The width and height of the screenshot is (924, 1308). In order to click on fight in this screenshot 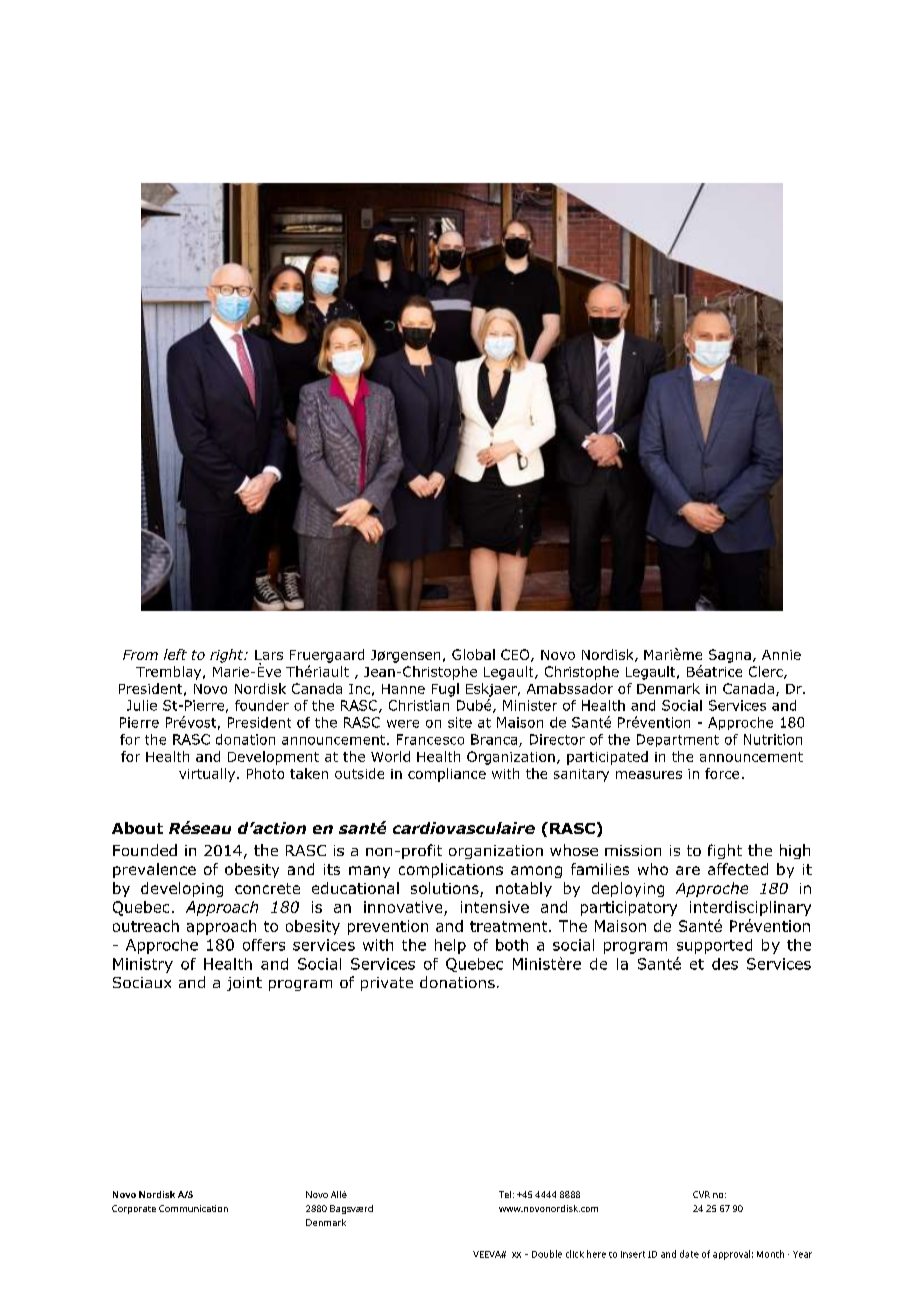, I will do `click(725, 851)`.
